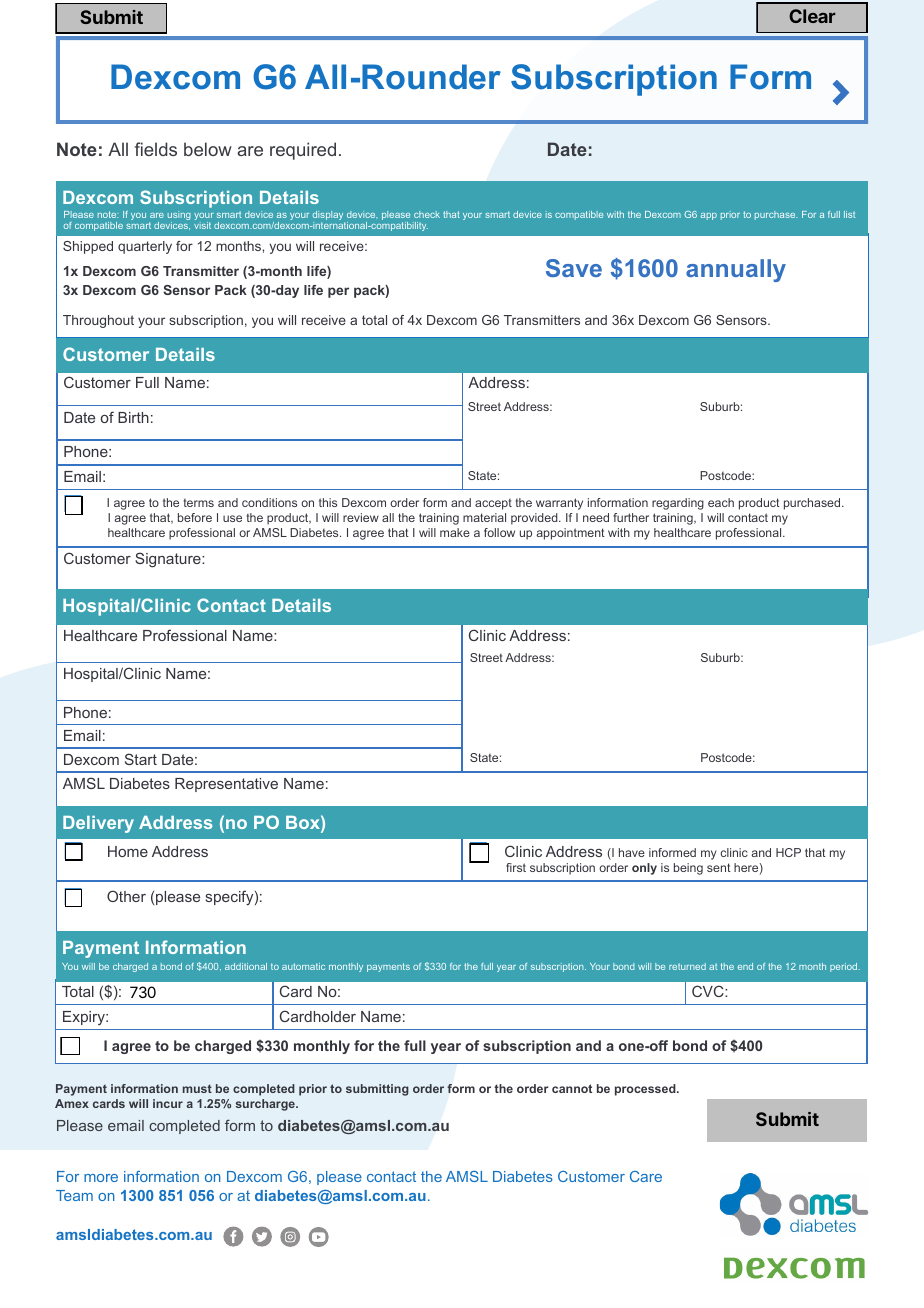  Describe the element at coordinates (646, 1090) in the screenshot. I see `processed` at that location.
